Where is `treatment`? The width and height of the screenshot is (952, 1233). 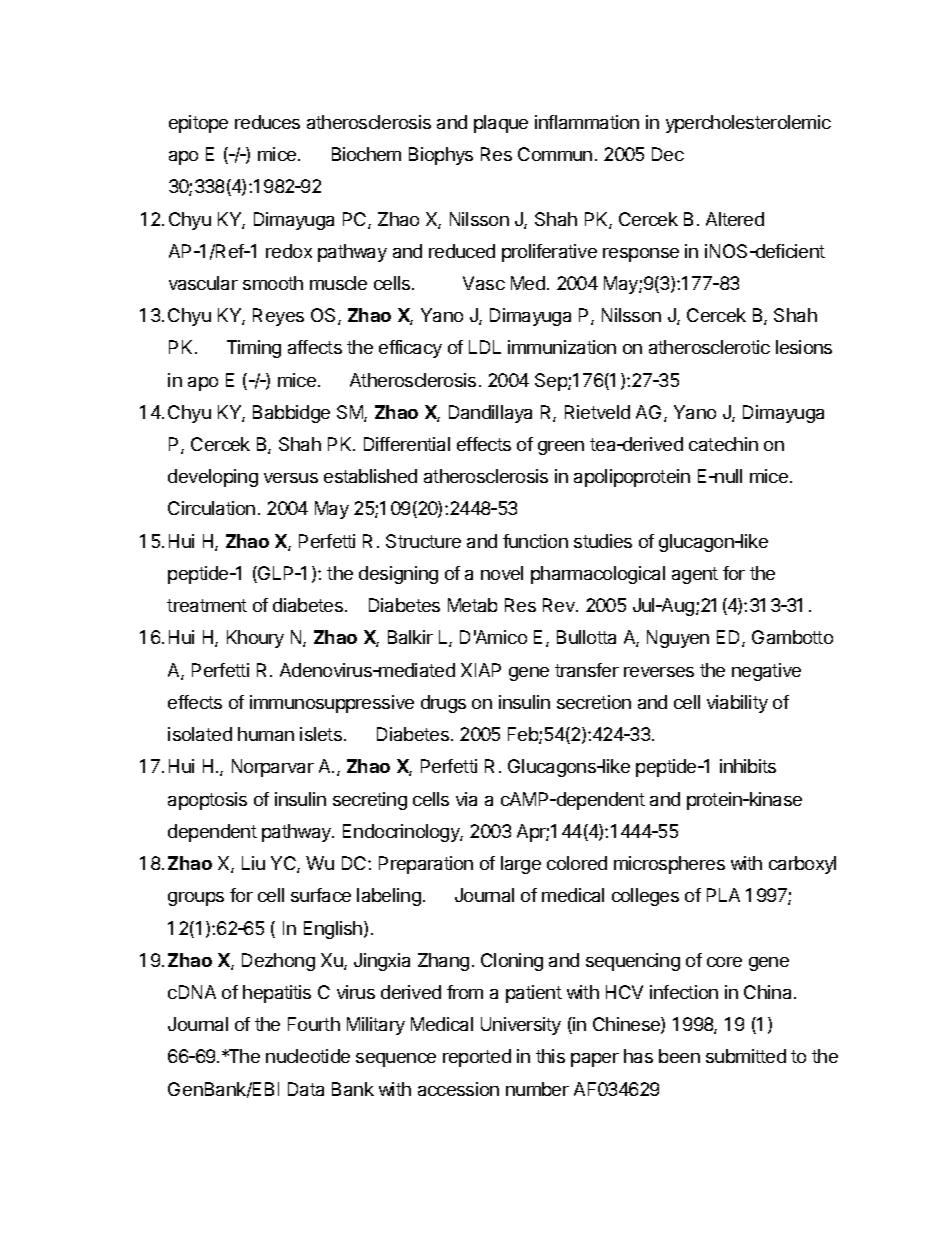
treatment is located at coordinates (207, 605).
